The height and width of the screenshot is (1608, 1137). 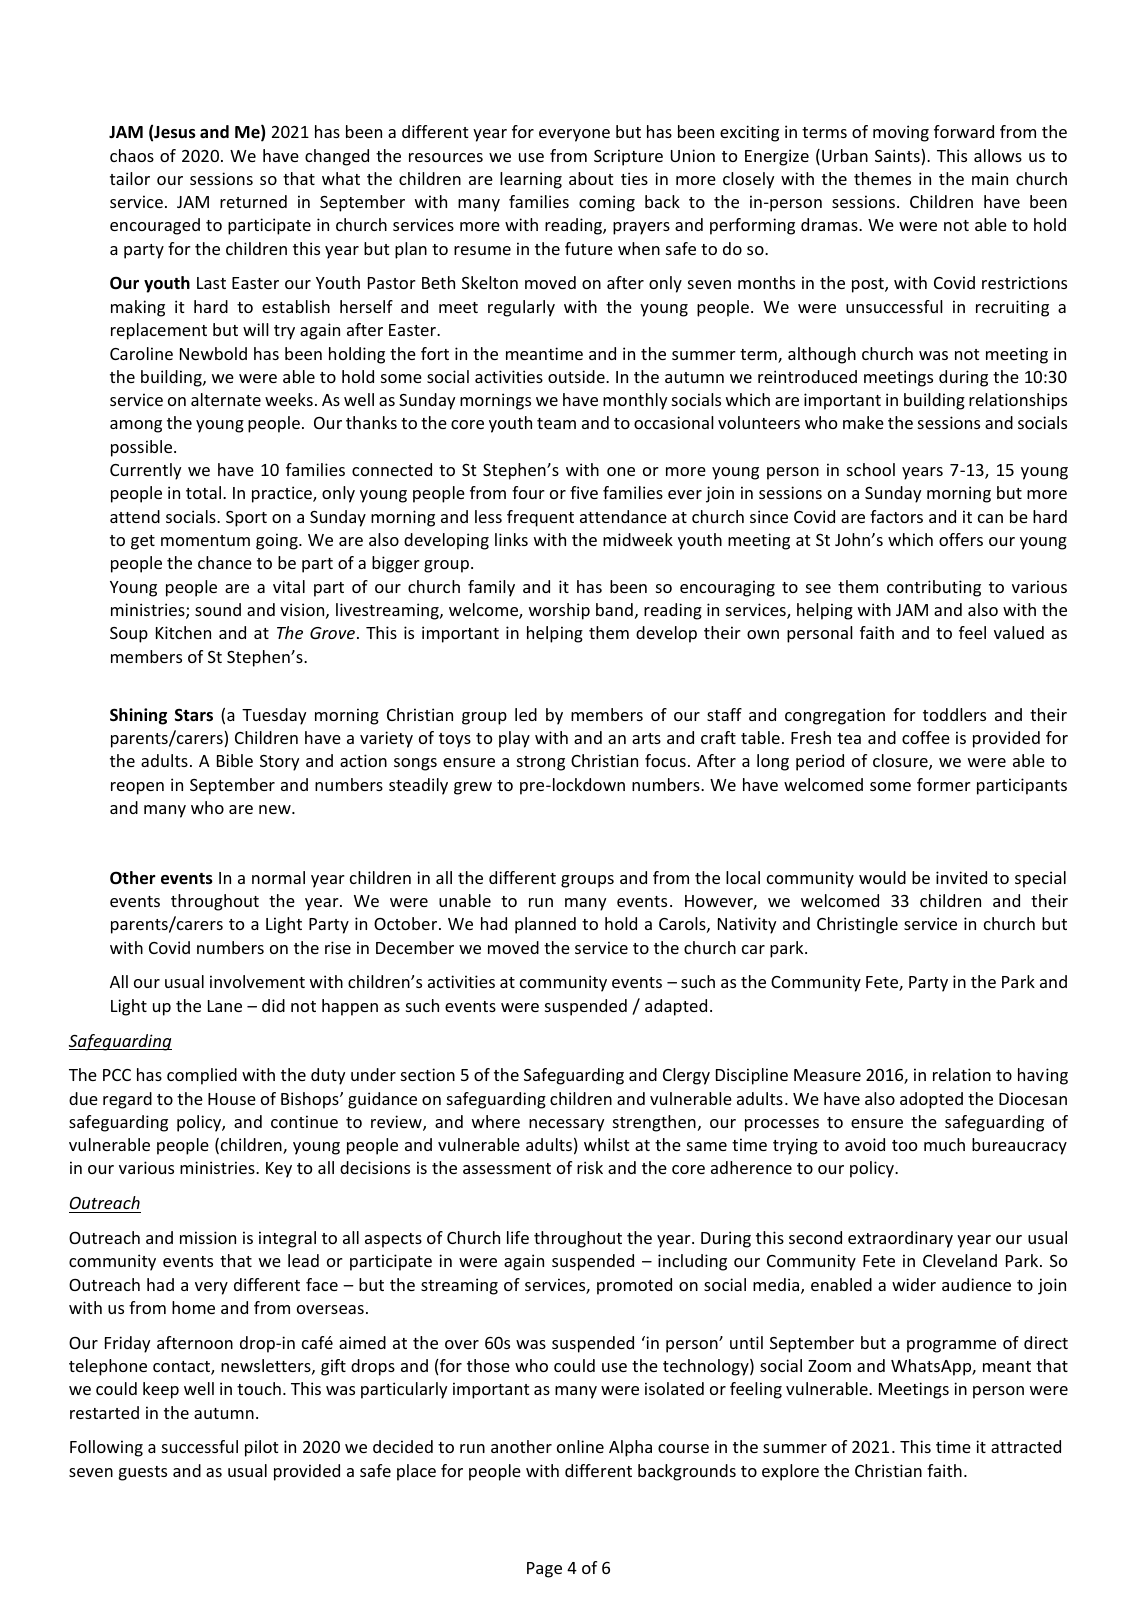 What do you see at coordinates (253, 201) in the screenshot?
I see `returned` at bounding box center [253, 201].
